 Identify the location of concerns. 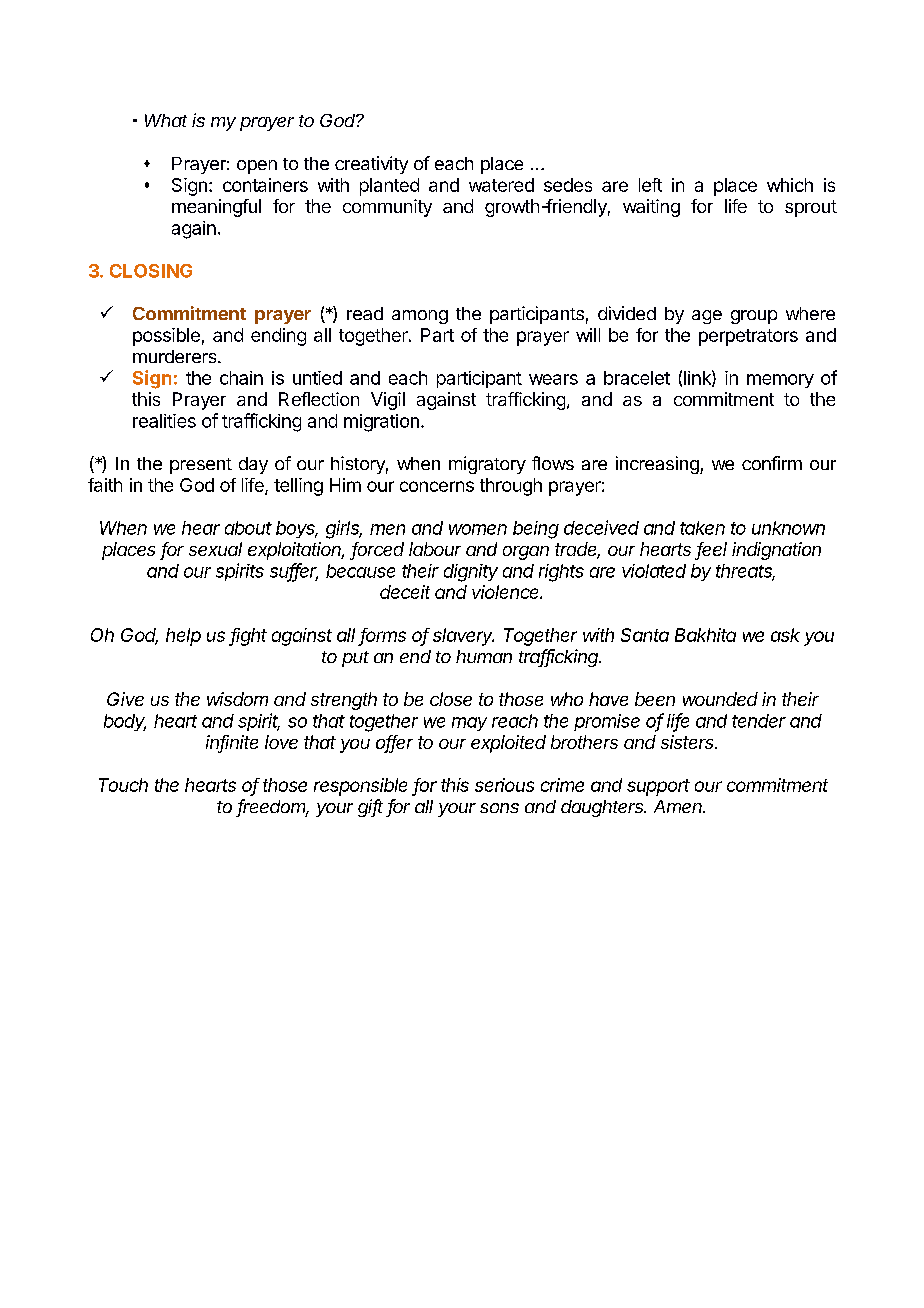
(437, 486).
